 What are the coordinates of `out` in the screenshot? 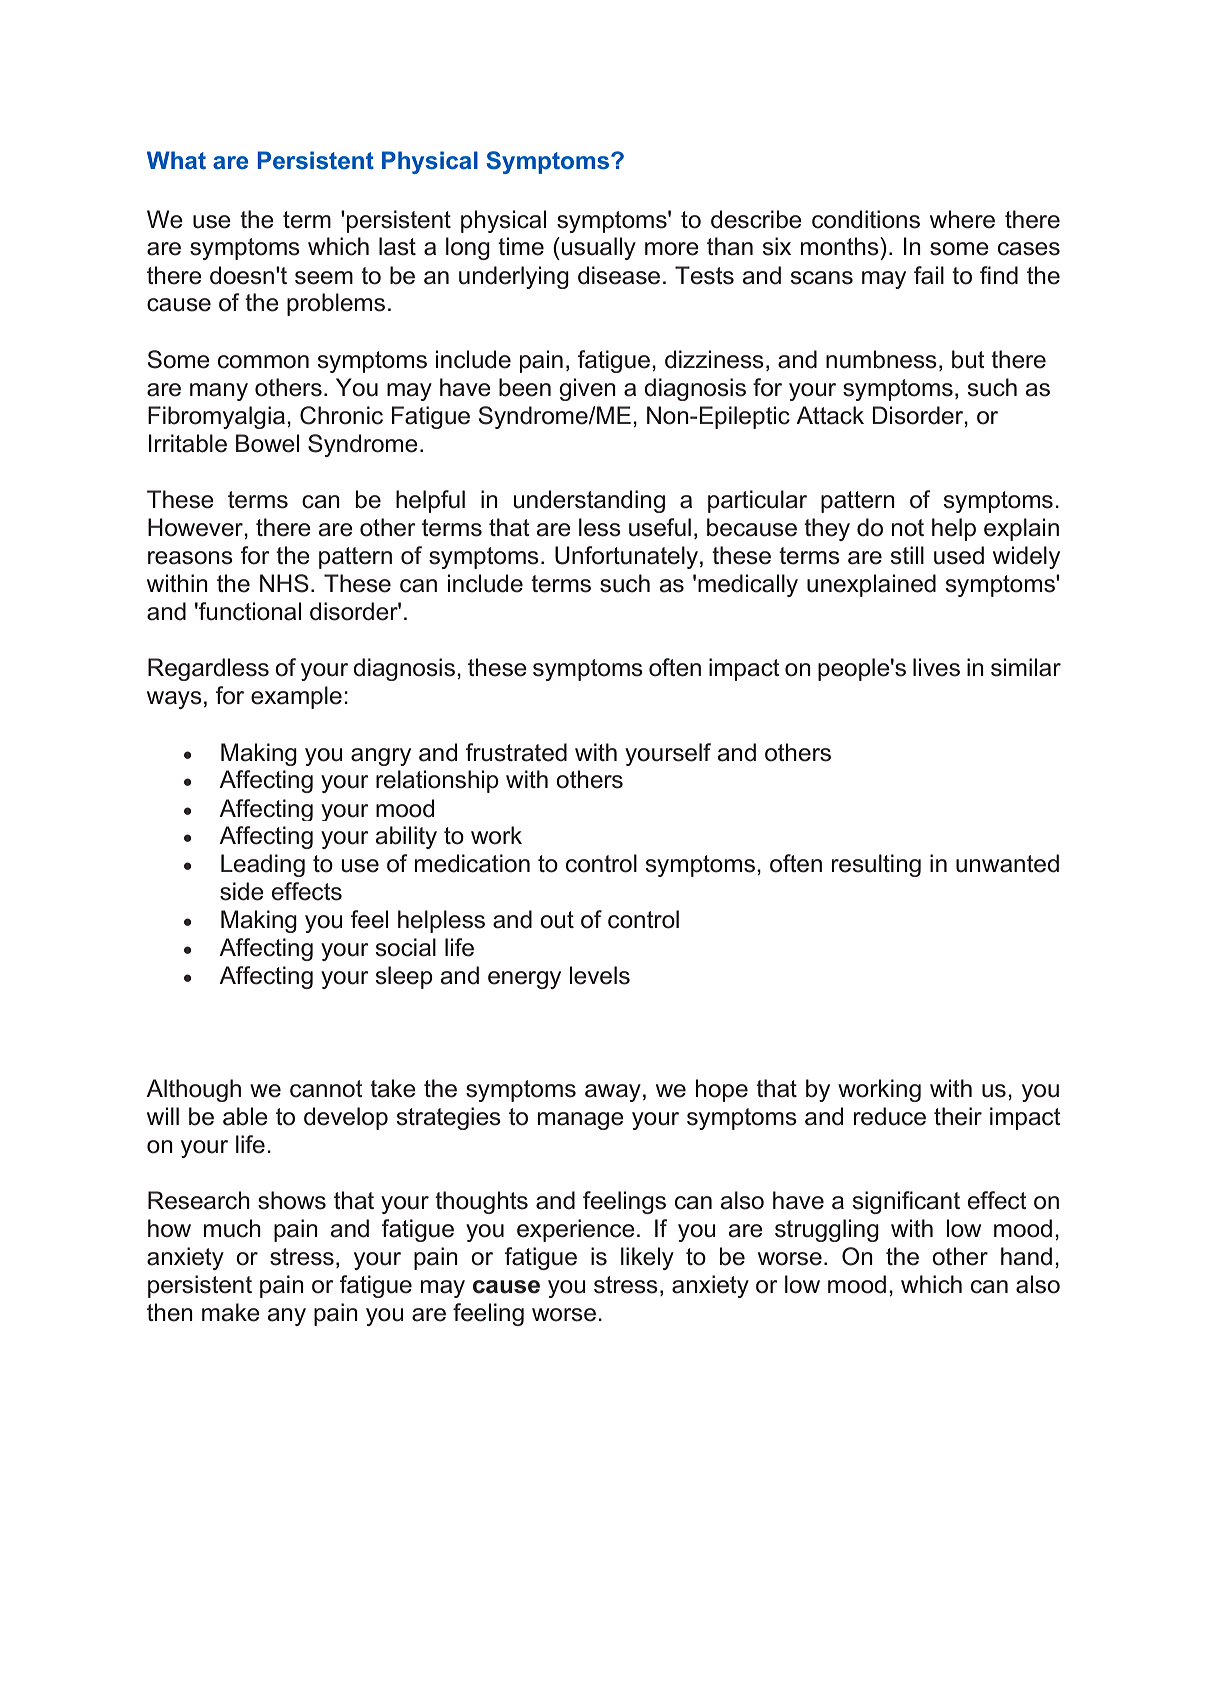 It's located at (557, 920).
